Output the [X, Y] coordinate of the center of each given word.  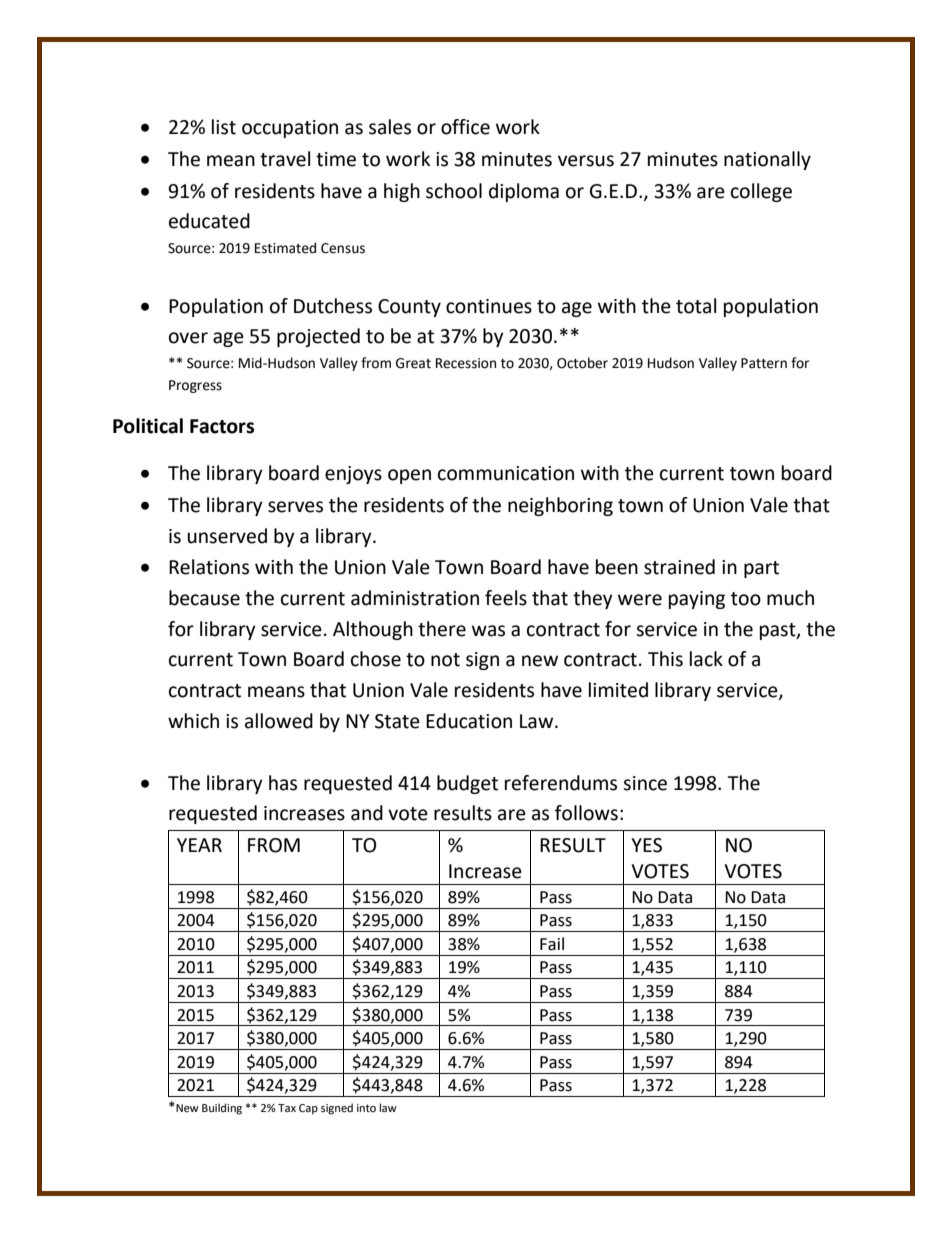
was [488, 631]
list [224, 127]
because [204, 598]
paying [697, 600]
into [366, 1108]
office [465, 127]
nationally [767, 160]
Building [222, 1109]
